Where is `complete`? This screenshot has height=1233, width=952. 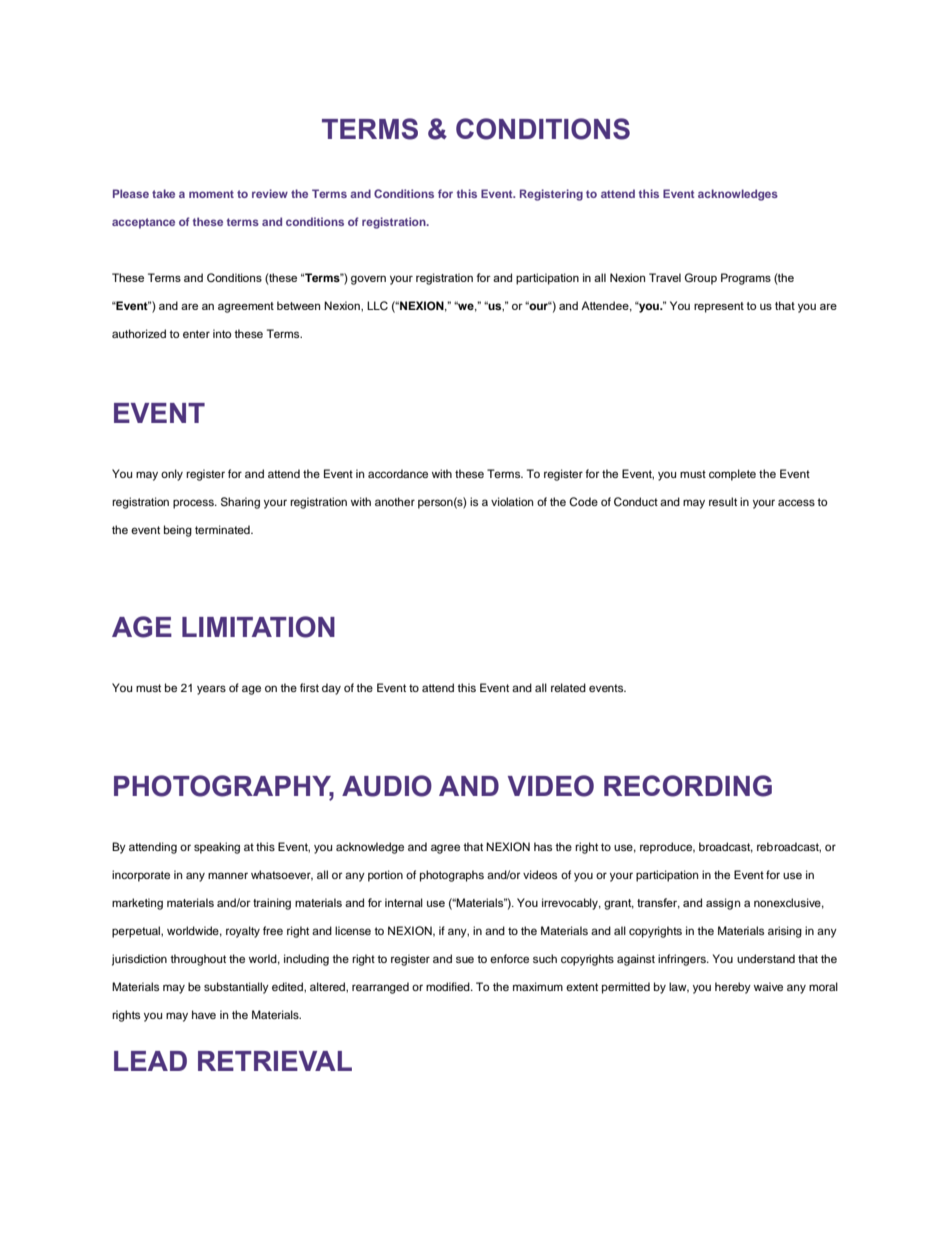 complete is located at coordinates (732, 475).
